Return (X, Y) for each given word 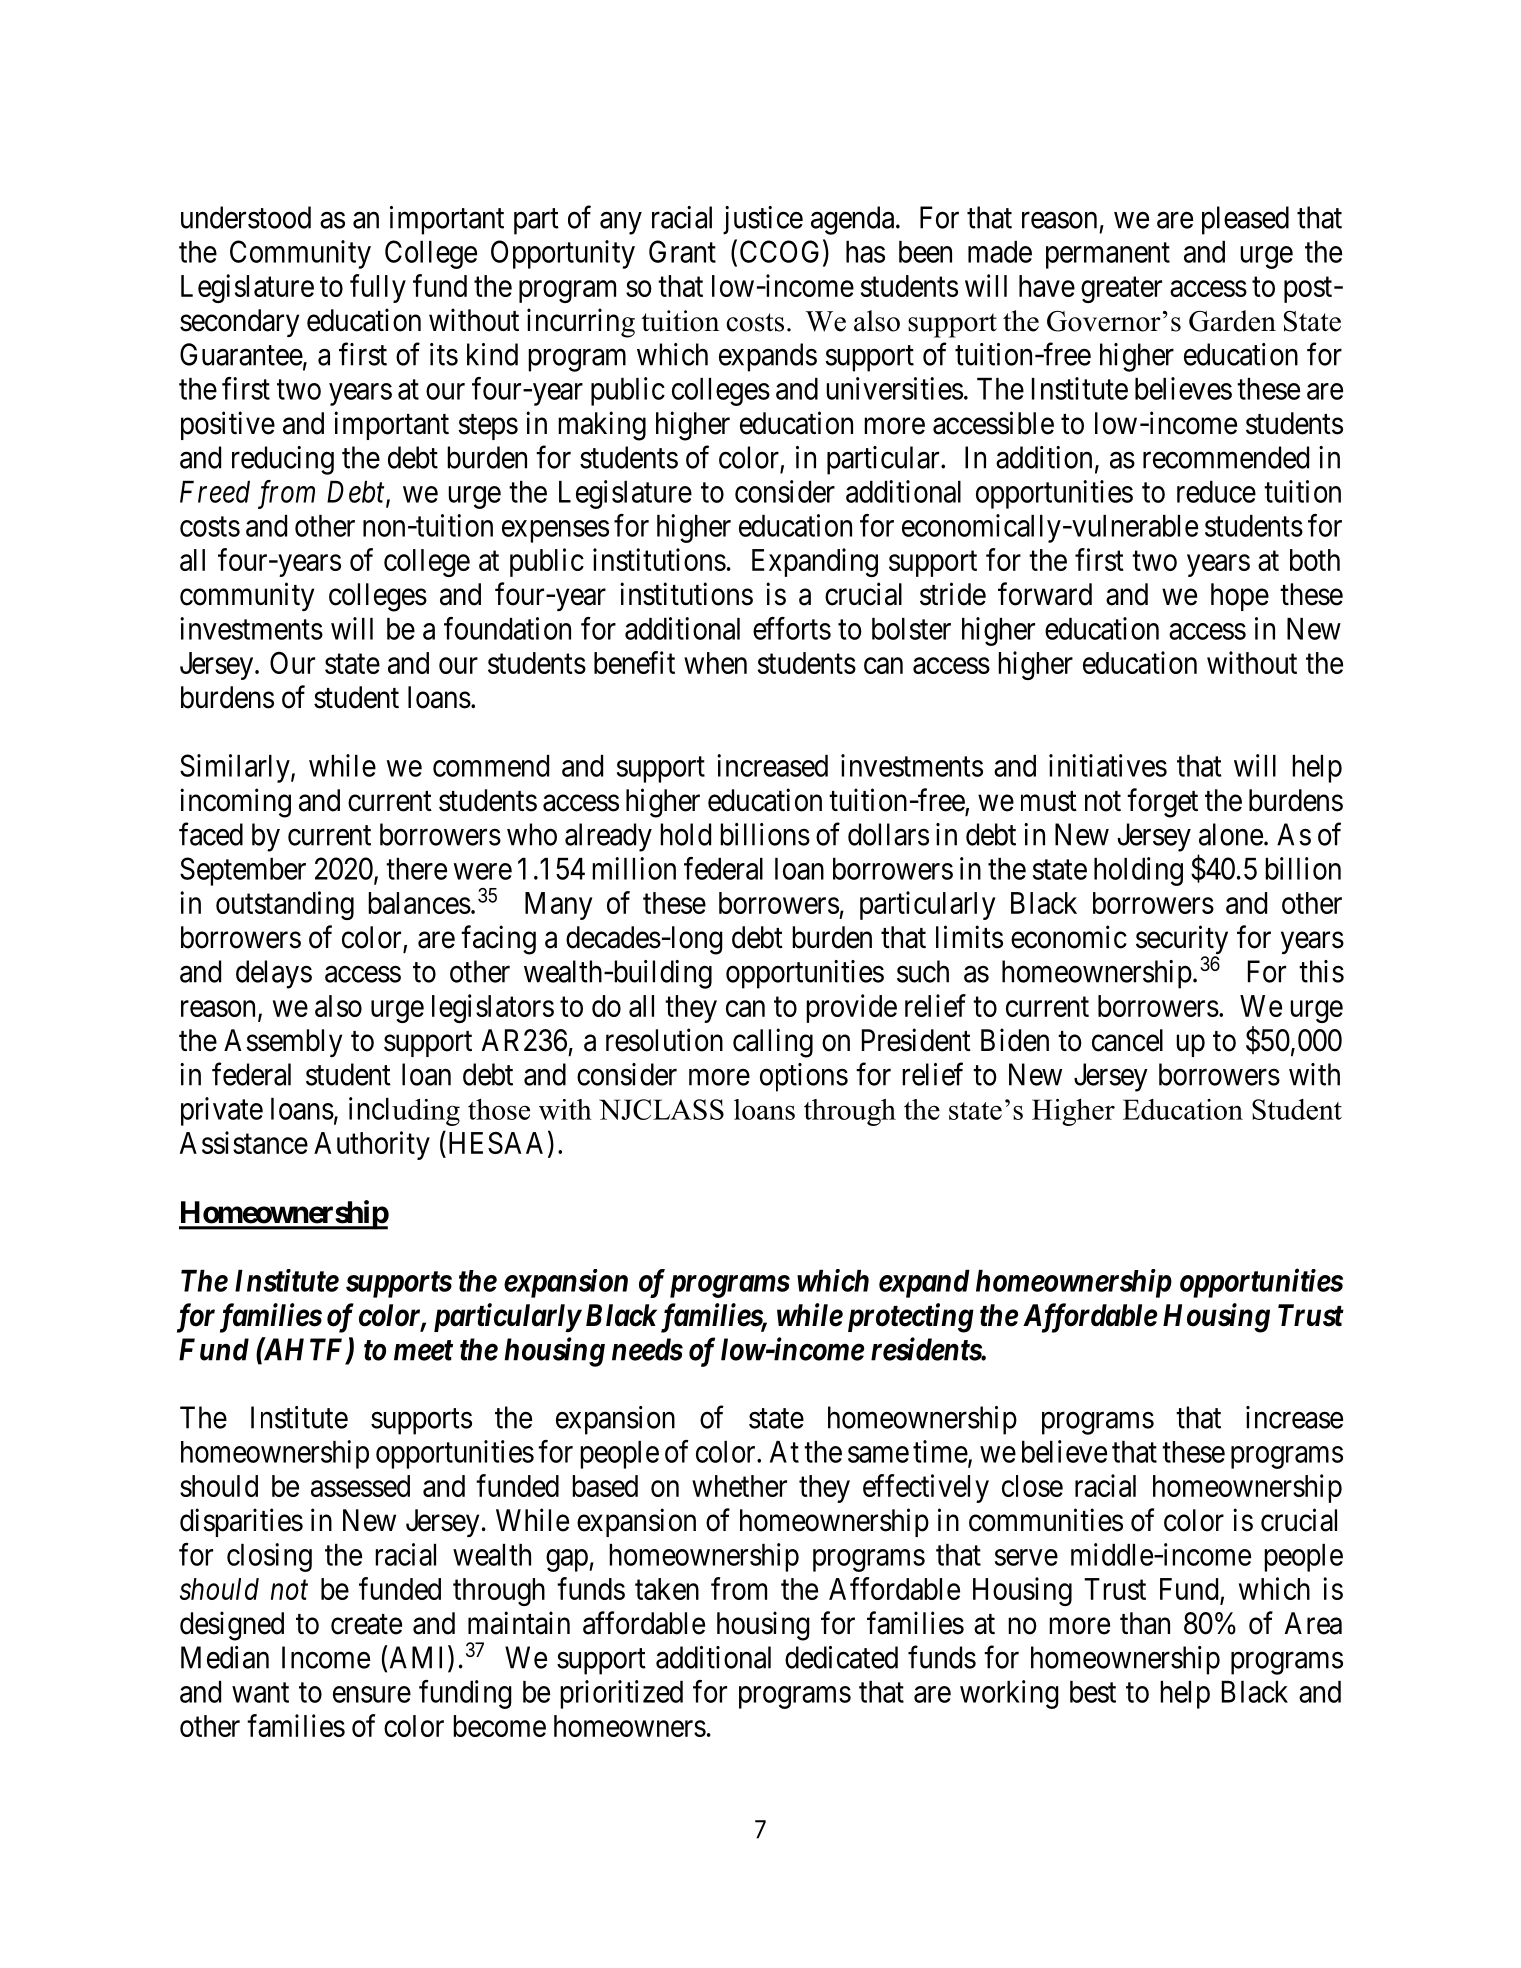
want (260, 1693)
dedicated (841, 1657)
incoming (235, 803)
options (804, 1077)
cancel (1127, 1040)
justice (763, 220)
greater (1121, 290)
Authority (372, 1145)
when (715, 663)
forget (1162, 803)
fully (378, 288)
